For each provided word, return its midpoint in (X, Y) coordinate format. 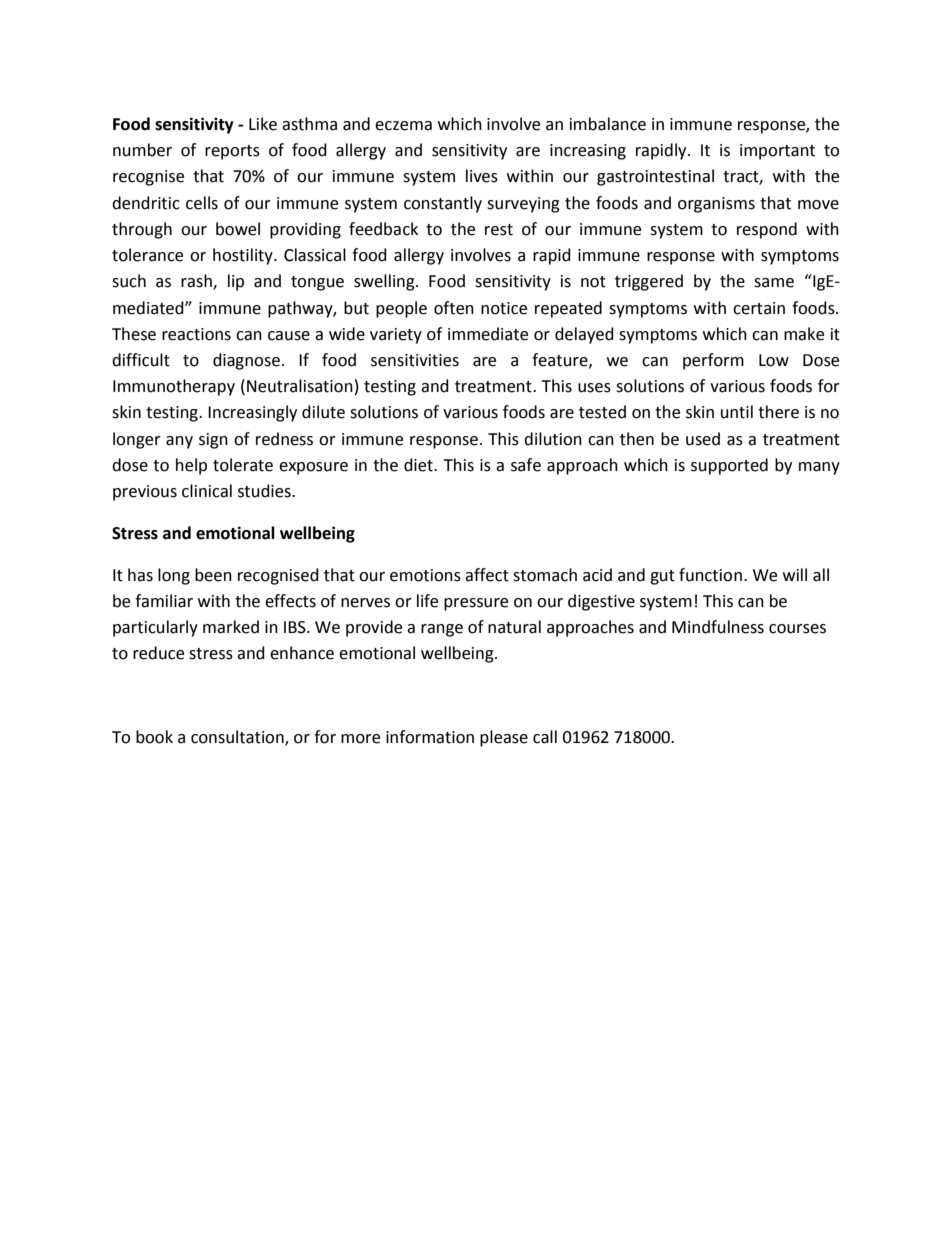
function (710, 575)
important (777, 152)
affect (487, 575)
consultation (238, 738)
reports (232, 152)
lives (482, 176)
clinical (207, 491)
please (504, 738)
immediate (488, 334)
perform (713, 361)
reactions (196, 334)
